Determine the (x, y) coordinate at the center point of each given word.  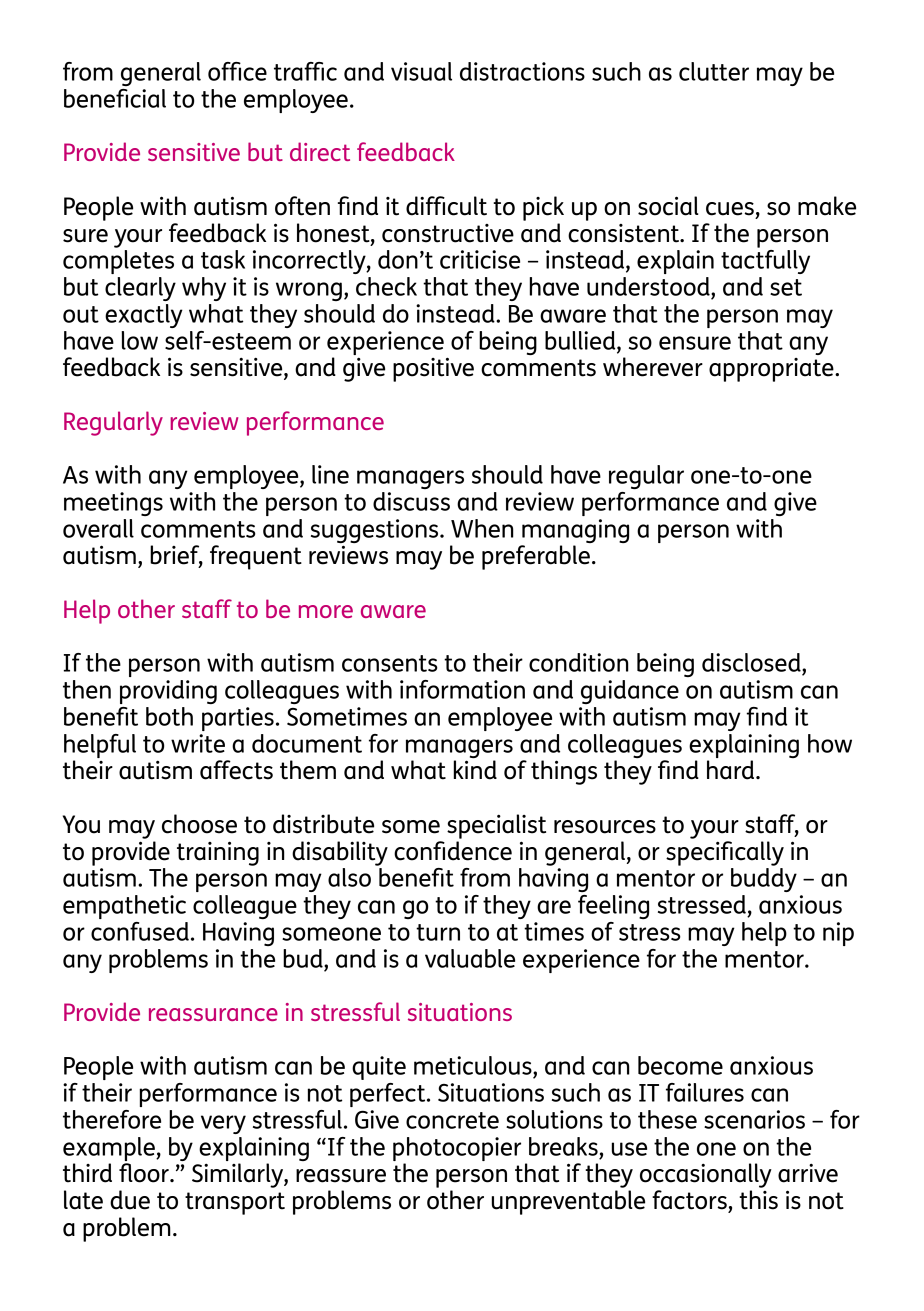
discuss (411, 501)
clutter (714, 71)
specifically (725, 853)
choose (199, 824)
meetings (113, 504)
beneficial (115, 98)
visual (421, 71)
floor (145, 1173)
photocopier (457, 1149)
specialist (496, 826)
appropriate (772, 370)
